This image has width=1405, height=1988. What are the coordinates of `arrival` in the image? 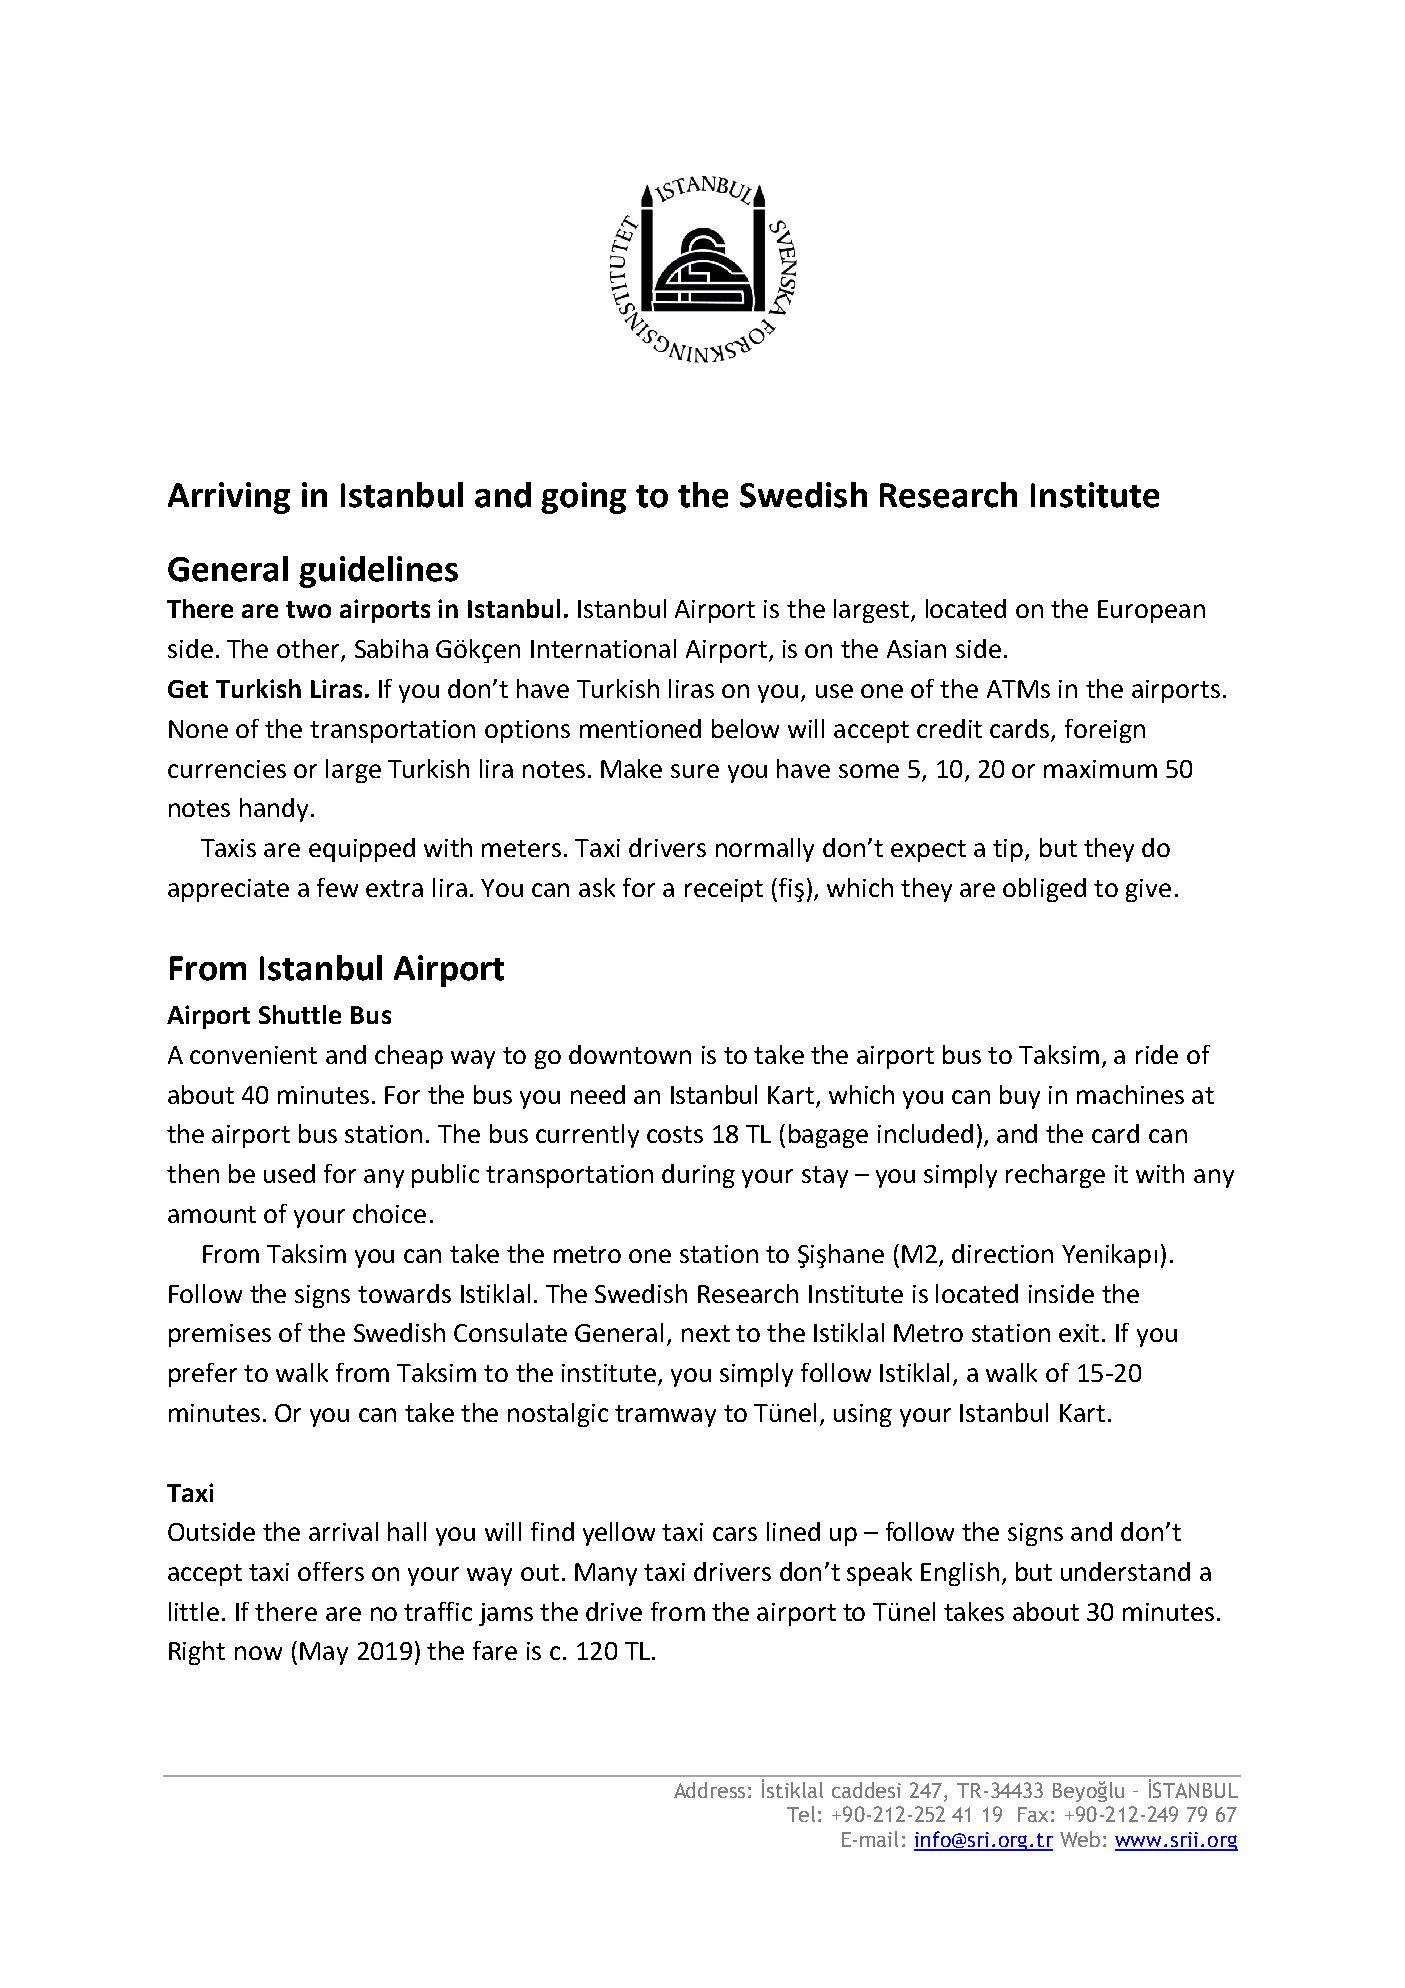 It's located at (343, 1531).
